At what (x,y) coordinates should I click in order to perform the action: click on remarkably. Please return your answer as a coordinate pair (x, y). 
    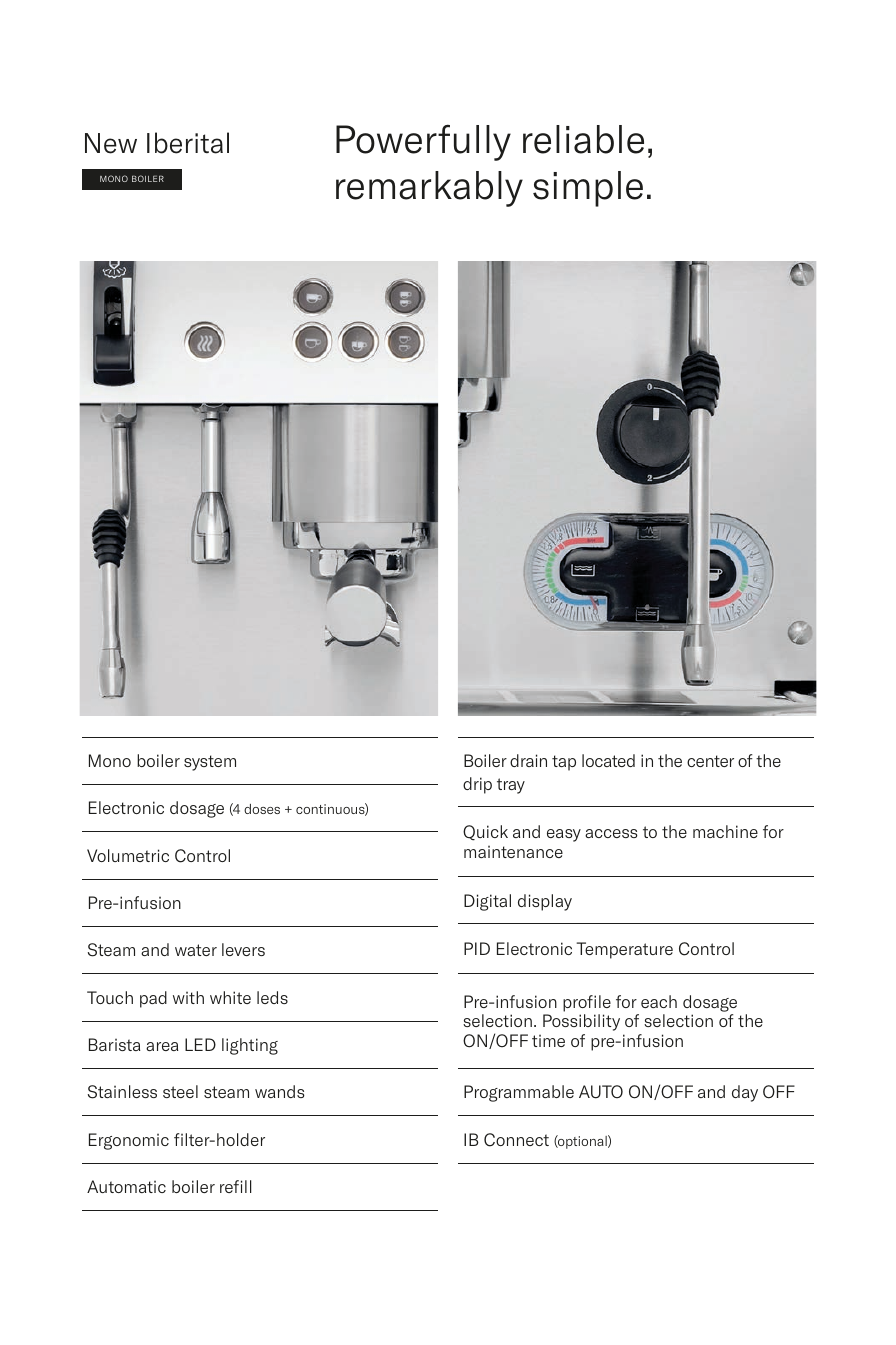
    Looking at the image, I should click on (429, 189).
